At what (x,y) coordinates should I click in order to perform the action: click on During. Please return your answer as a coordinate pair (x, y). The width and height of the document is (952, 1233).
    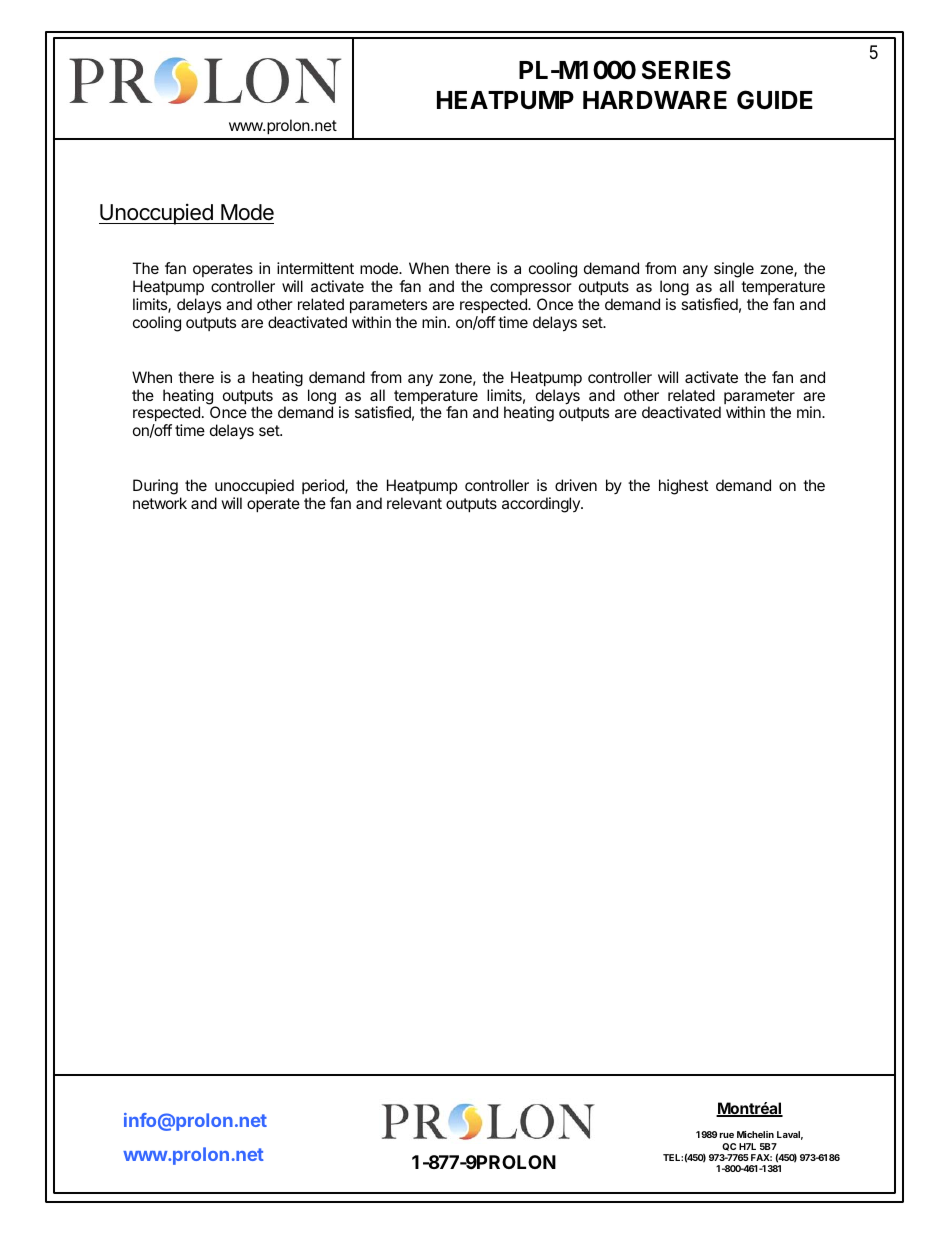
    Looking at the image, I should click on (155, 487).
